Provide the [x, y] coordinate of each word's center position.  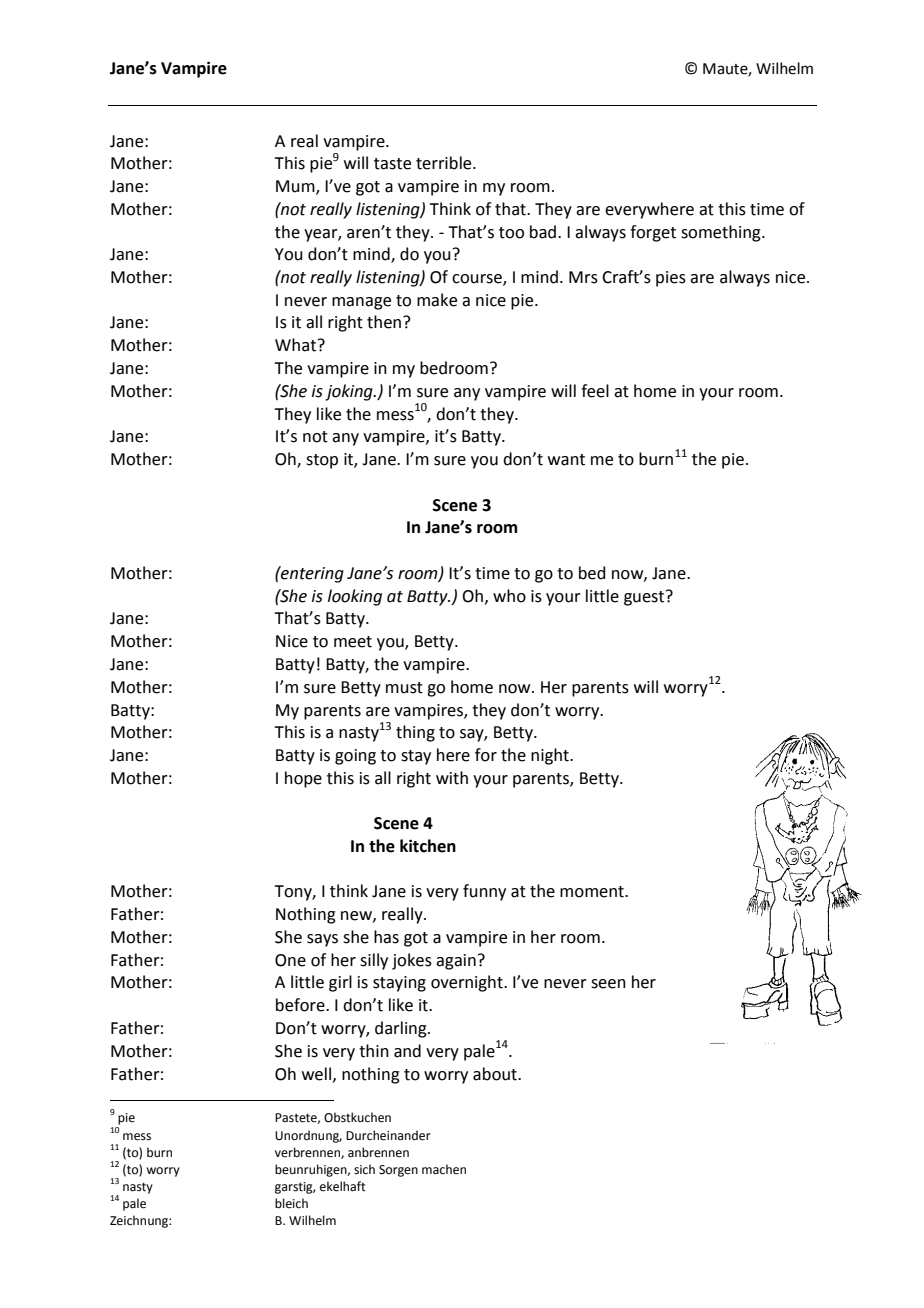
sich [364, 1169]
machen [444, 1169]
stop [322, 461]
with [452, 778]
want [566, 460]
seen [608, 984]
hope [303, 779]
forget [653, 233]
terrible [445, 163]
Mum [296, 187]
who [509, 596]
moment [593, 892]
